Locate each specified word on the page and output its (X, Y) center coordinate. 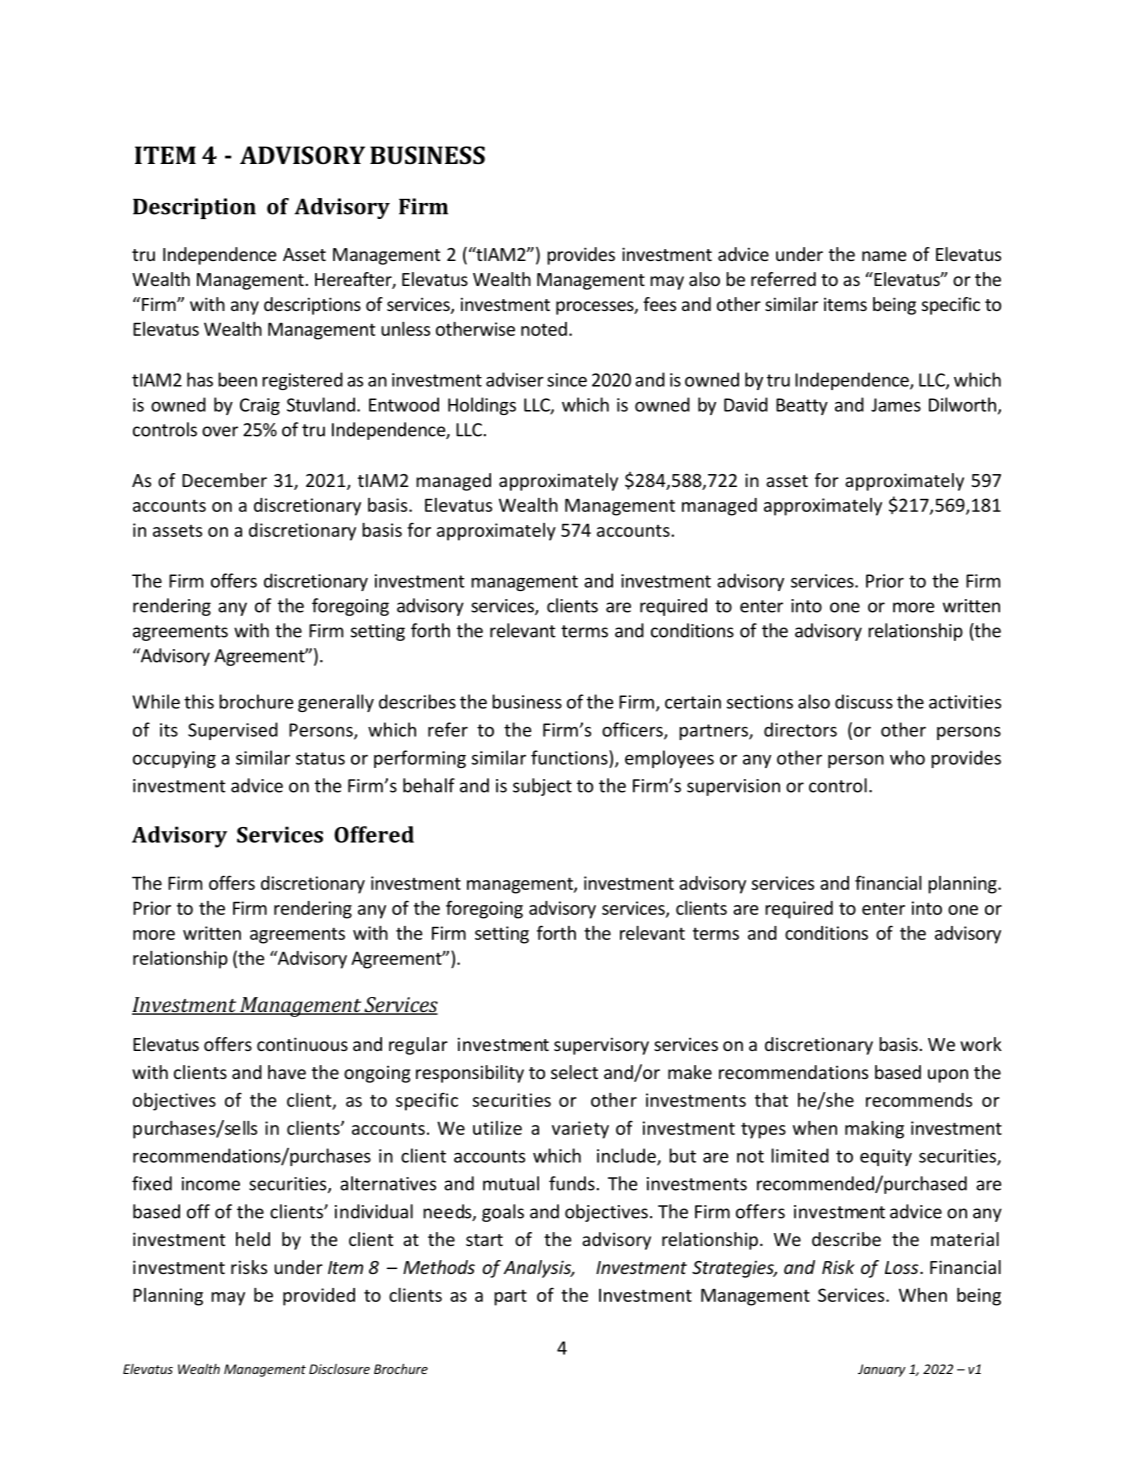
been (237, 379)
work (981, 1044)
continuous (302, 1044)
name (884, 256)
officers (633, 730)
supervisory (601, 1046)
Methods (439, 1267)
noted (544, 329)
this (199, 701)
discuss (864, 701)
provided (319, 1297)
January (882, 1370)
